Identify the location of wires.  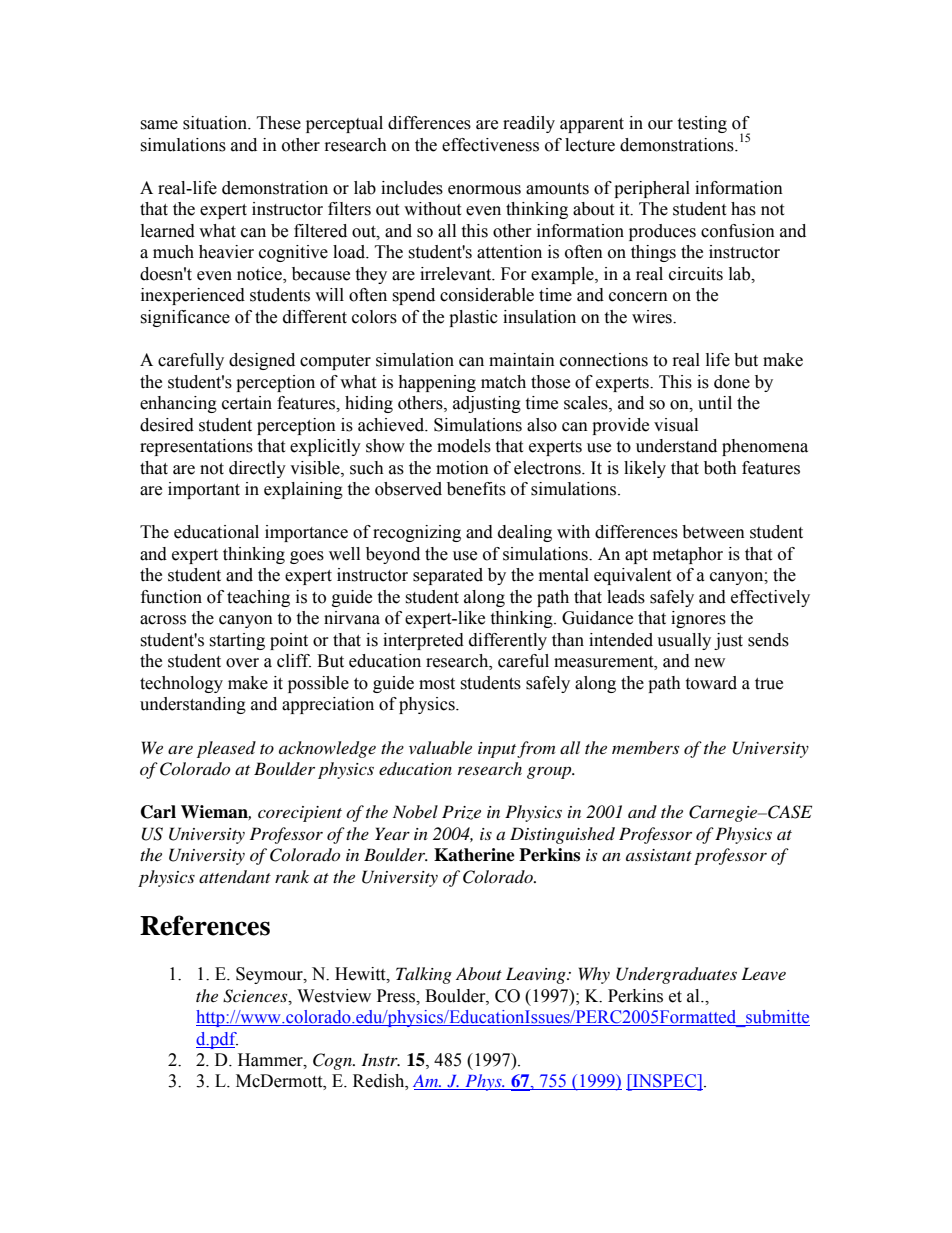
(653, 317).
